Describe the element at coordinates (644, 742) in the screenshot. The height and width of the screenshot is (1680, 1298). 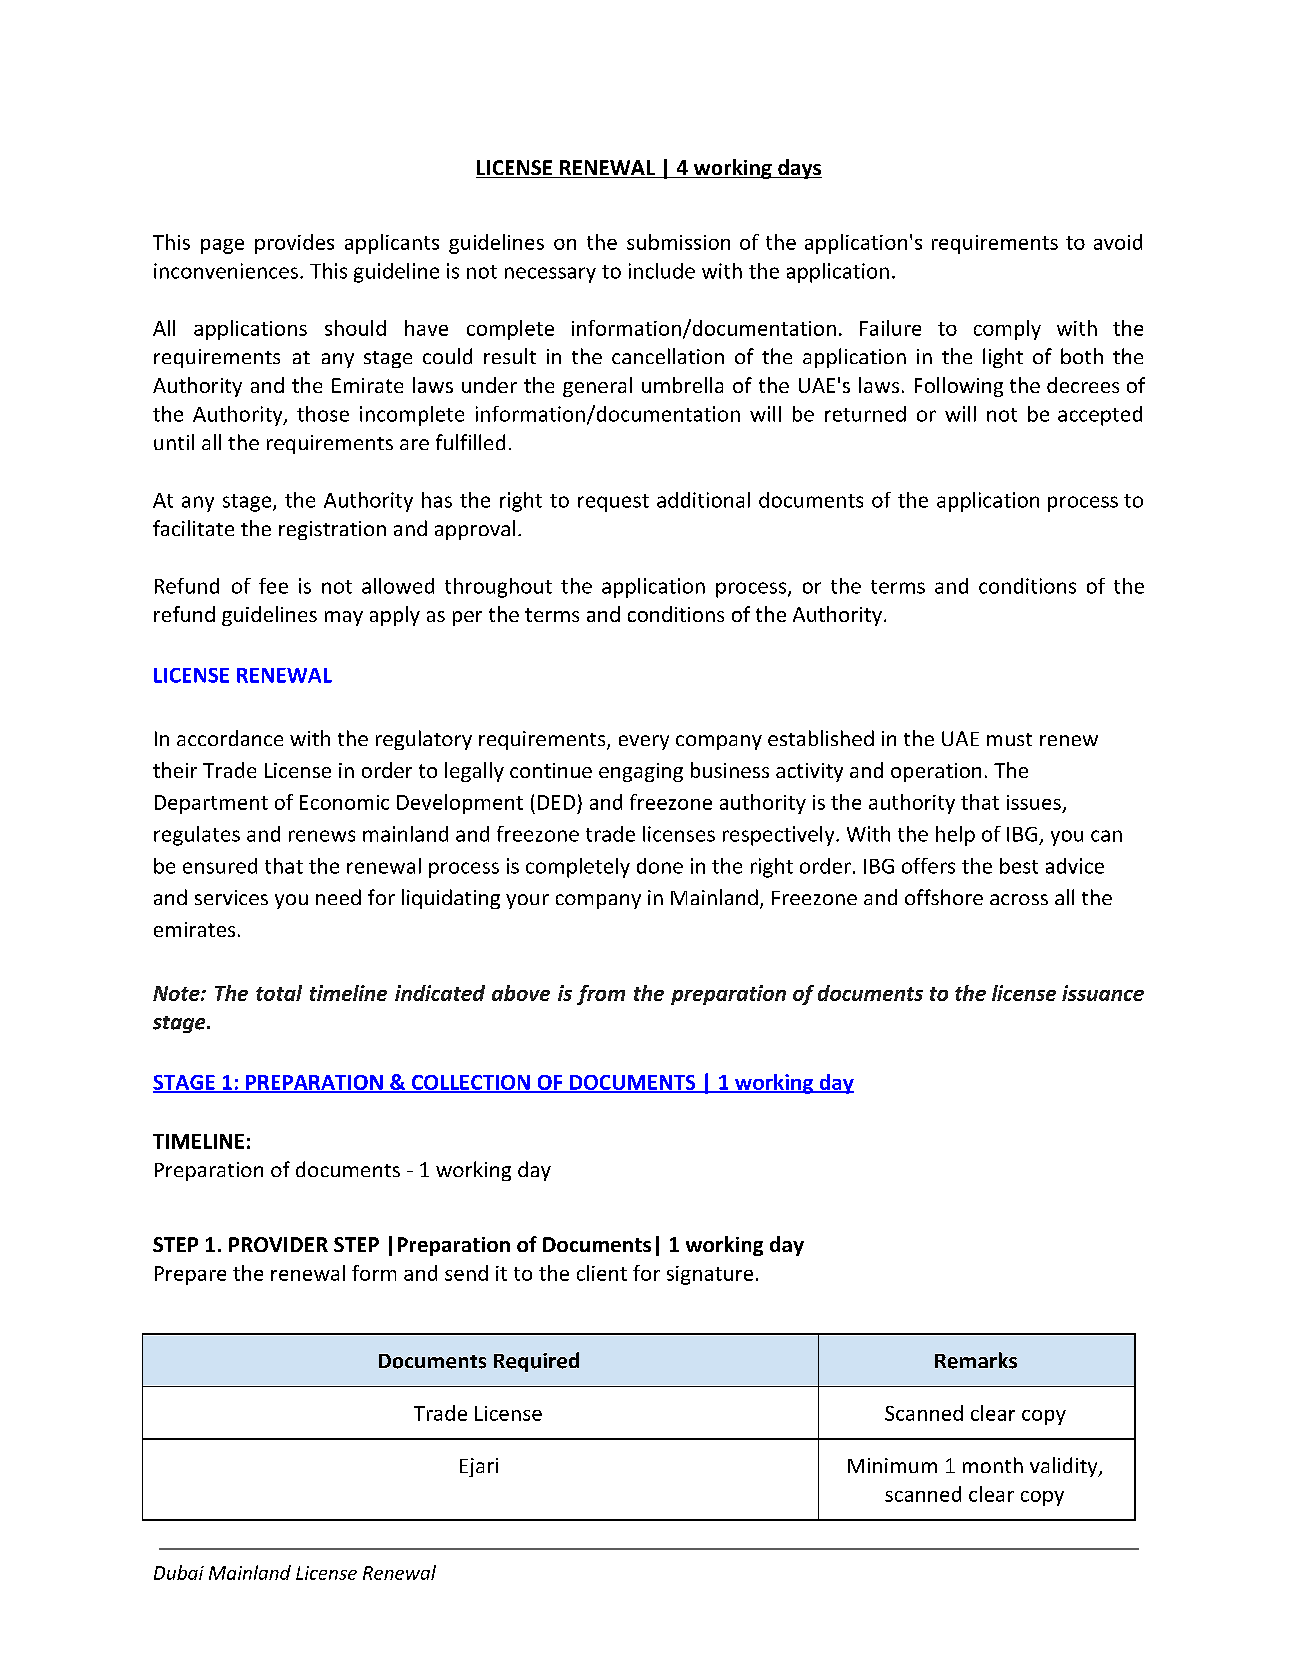
I see `every` at that location.
